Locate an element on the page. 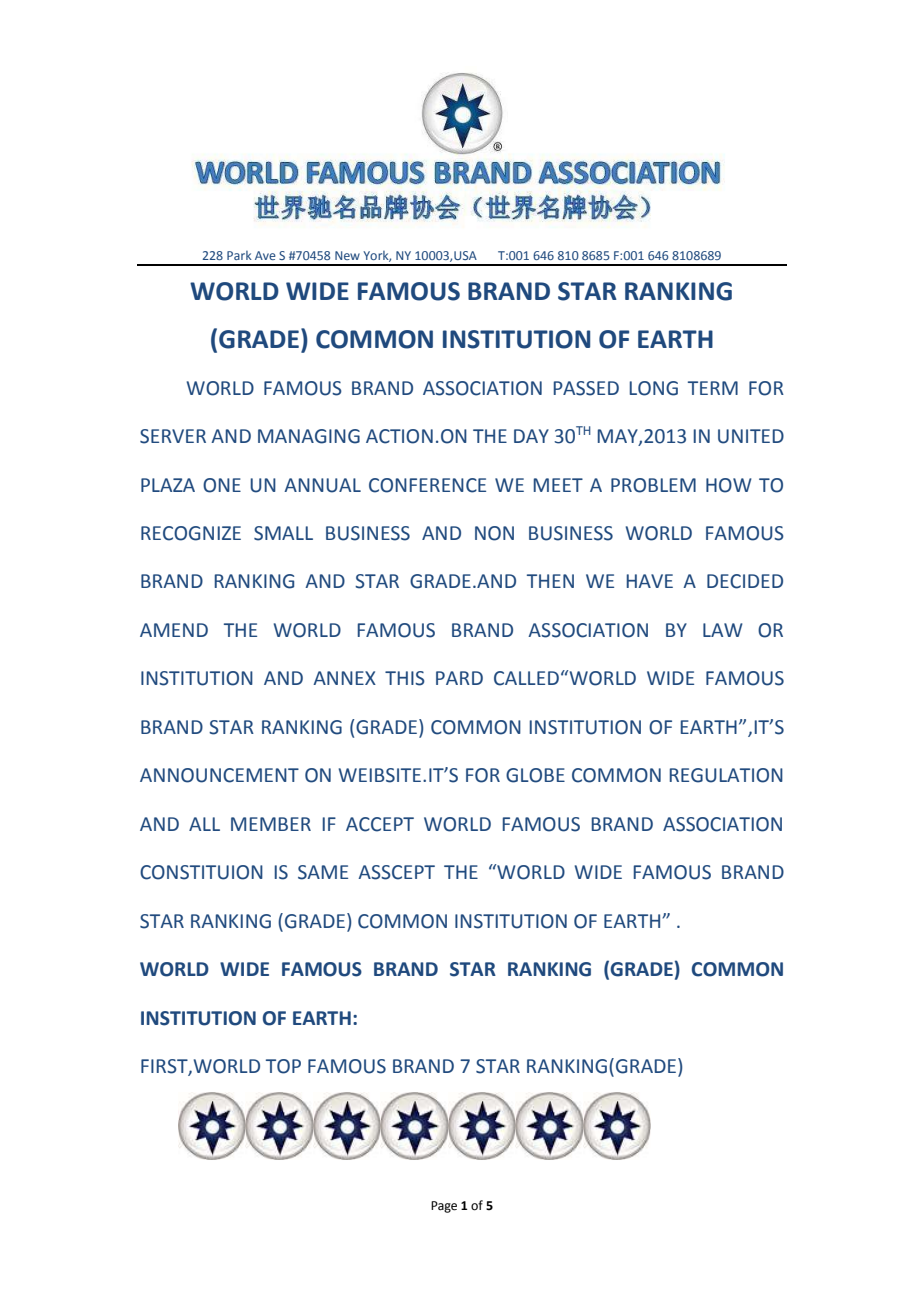  SAME is located at coordinates (323, 872).
